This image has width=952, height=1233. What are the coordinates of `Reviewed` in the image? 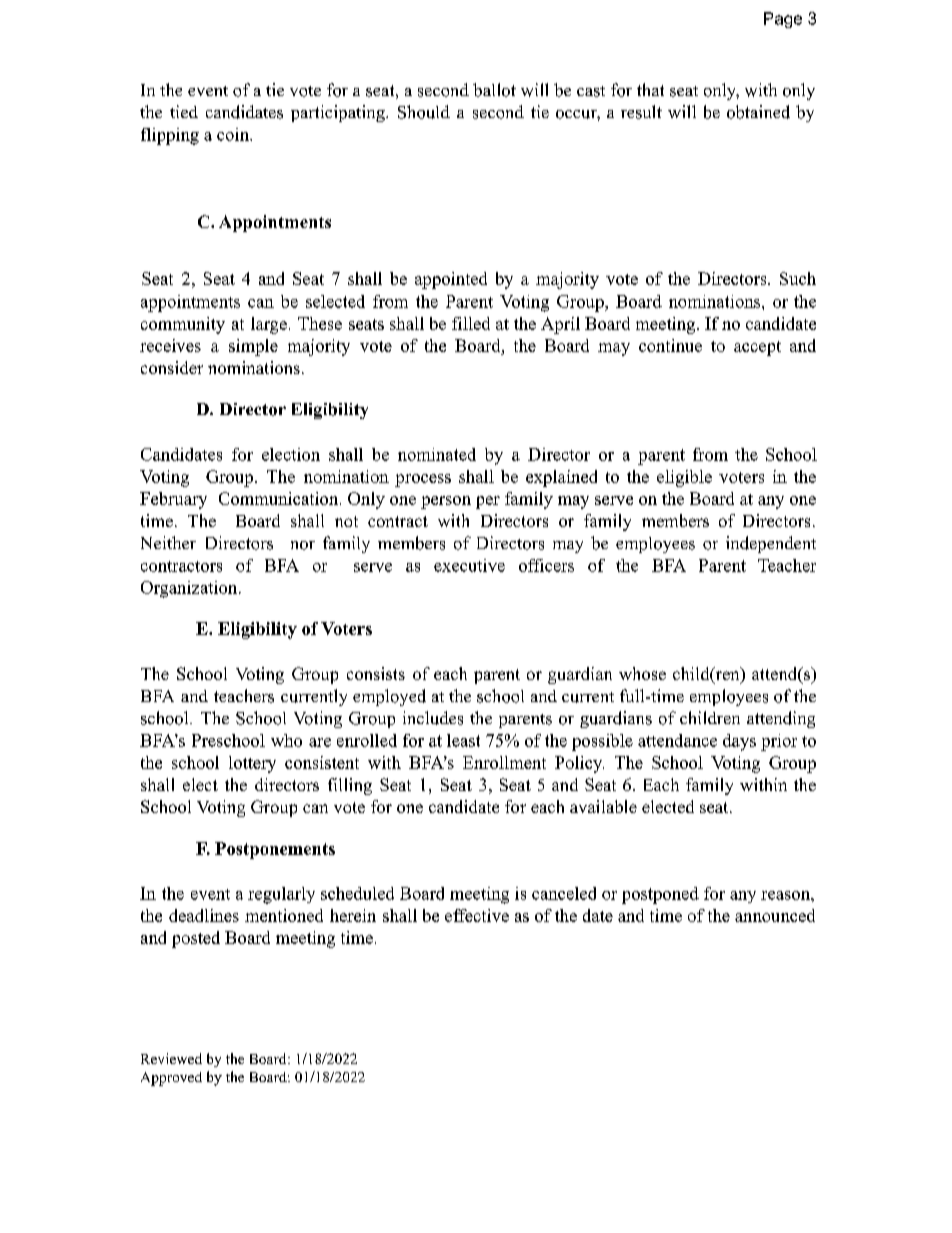 It's located at (171, 1058).
